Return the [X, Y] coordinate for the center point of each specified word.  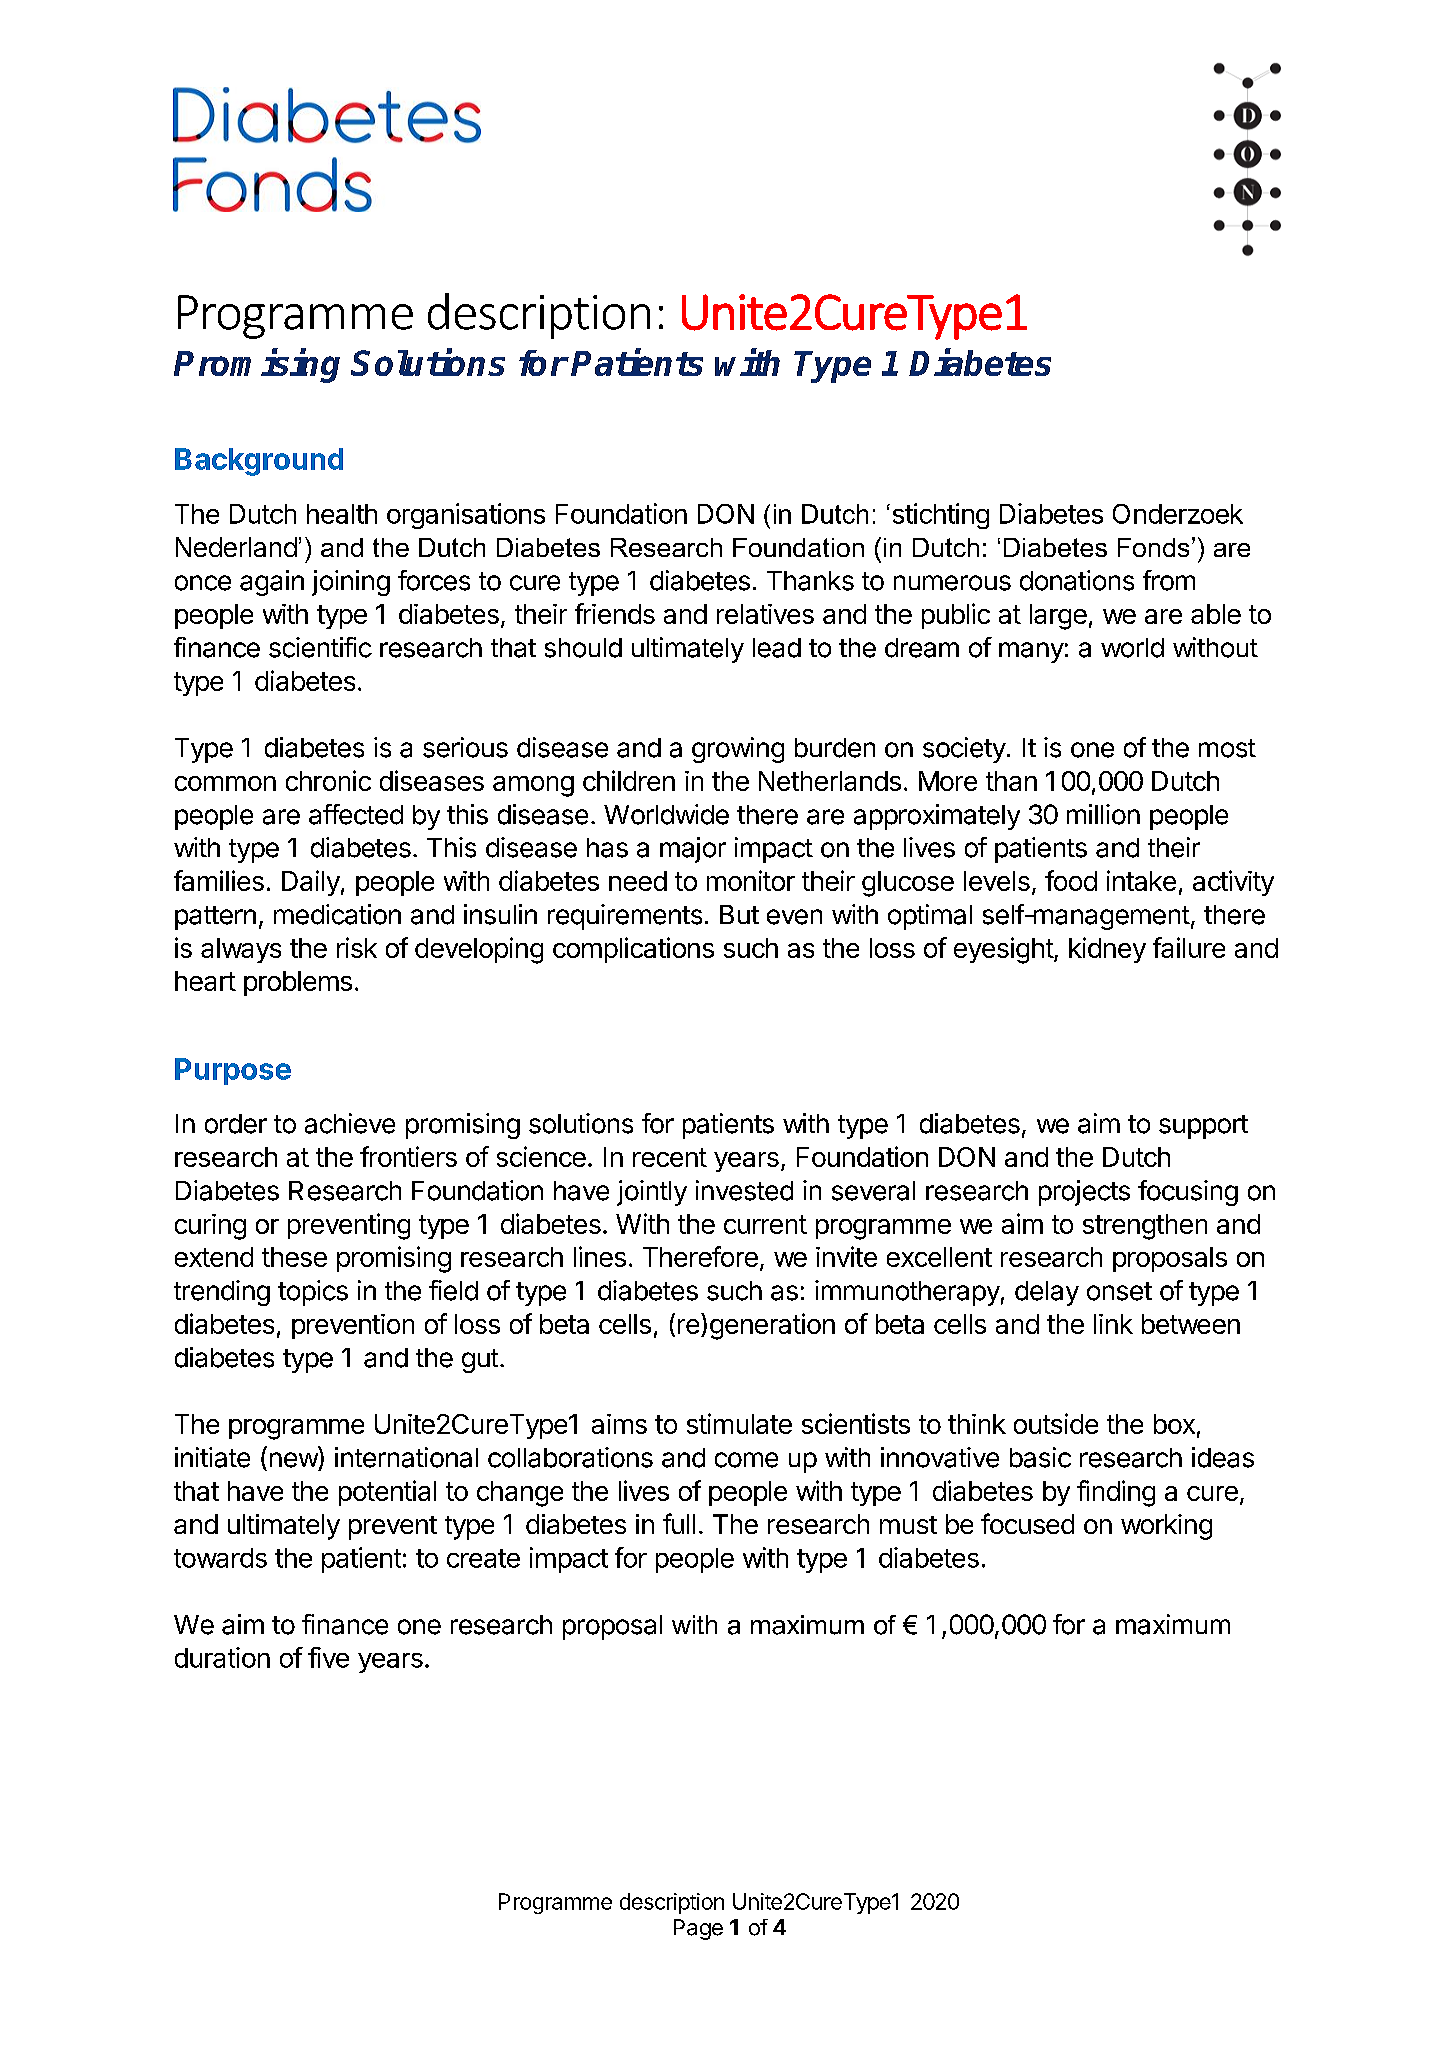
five [328, 1657]
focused [1027, 1523]
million [1103, 814]
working [1166, 1527]
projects [1084, 1193]
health [342, 514]
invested [744, 1190]
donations [1077, 580]
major [693, 850]
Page [698, 1929]
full [679, 1523]
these [294, 1257]
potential [387, 1493]
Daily [311, 883]
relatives [765, 614]
